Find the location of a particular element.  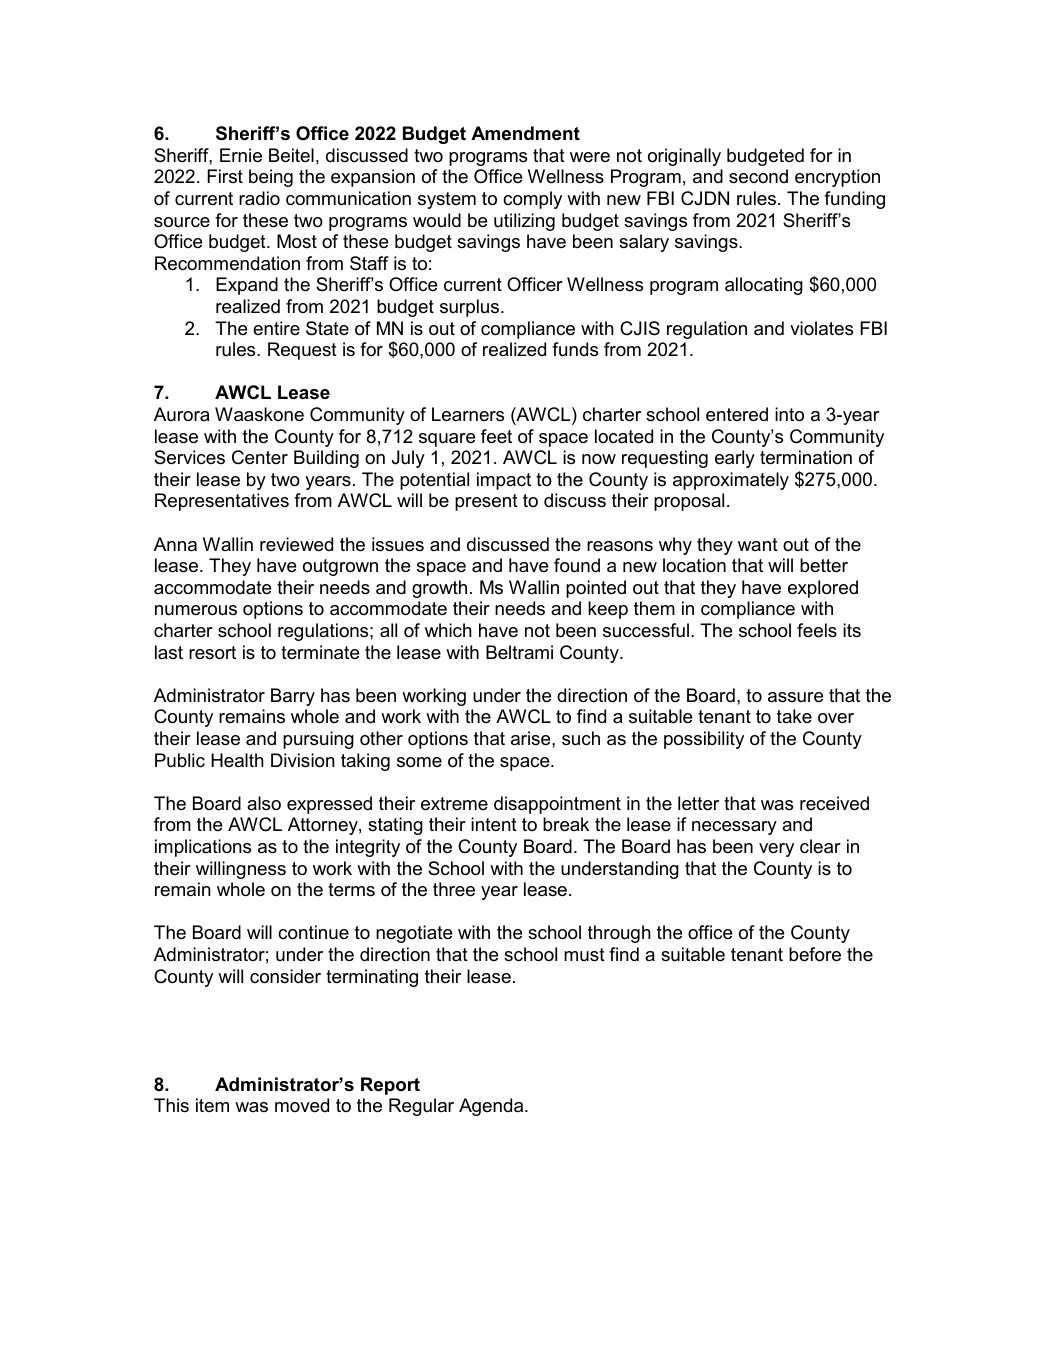

Amendment is located at coordinates (525, 133).
